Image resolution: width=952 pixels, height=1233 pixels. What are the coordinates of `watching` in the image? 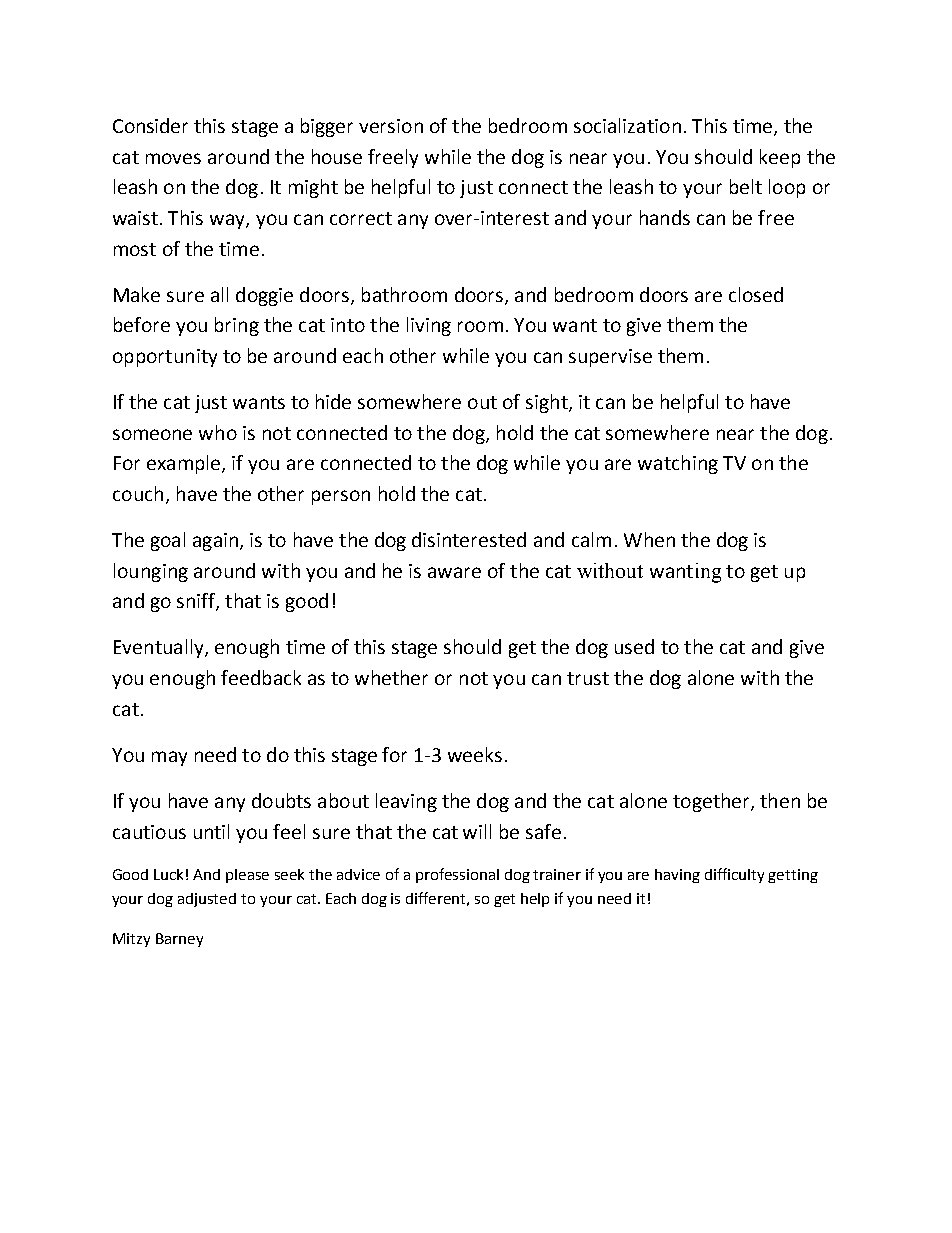 It's located at (678, 464).
